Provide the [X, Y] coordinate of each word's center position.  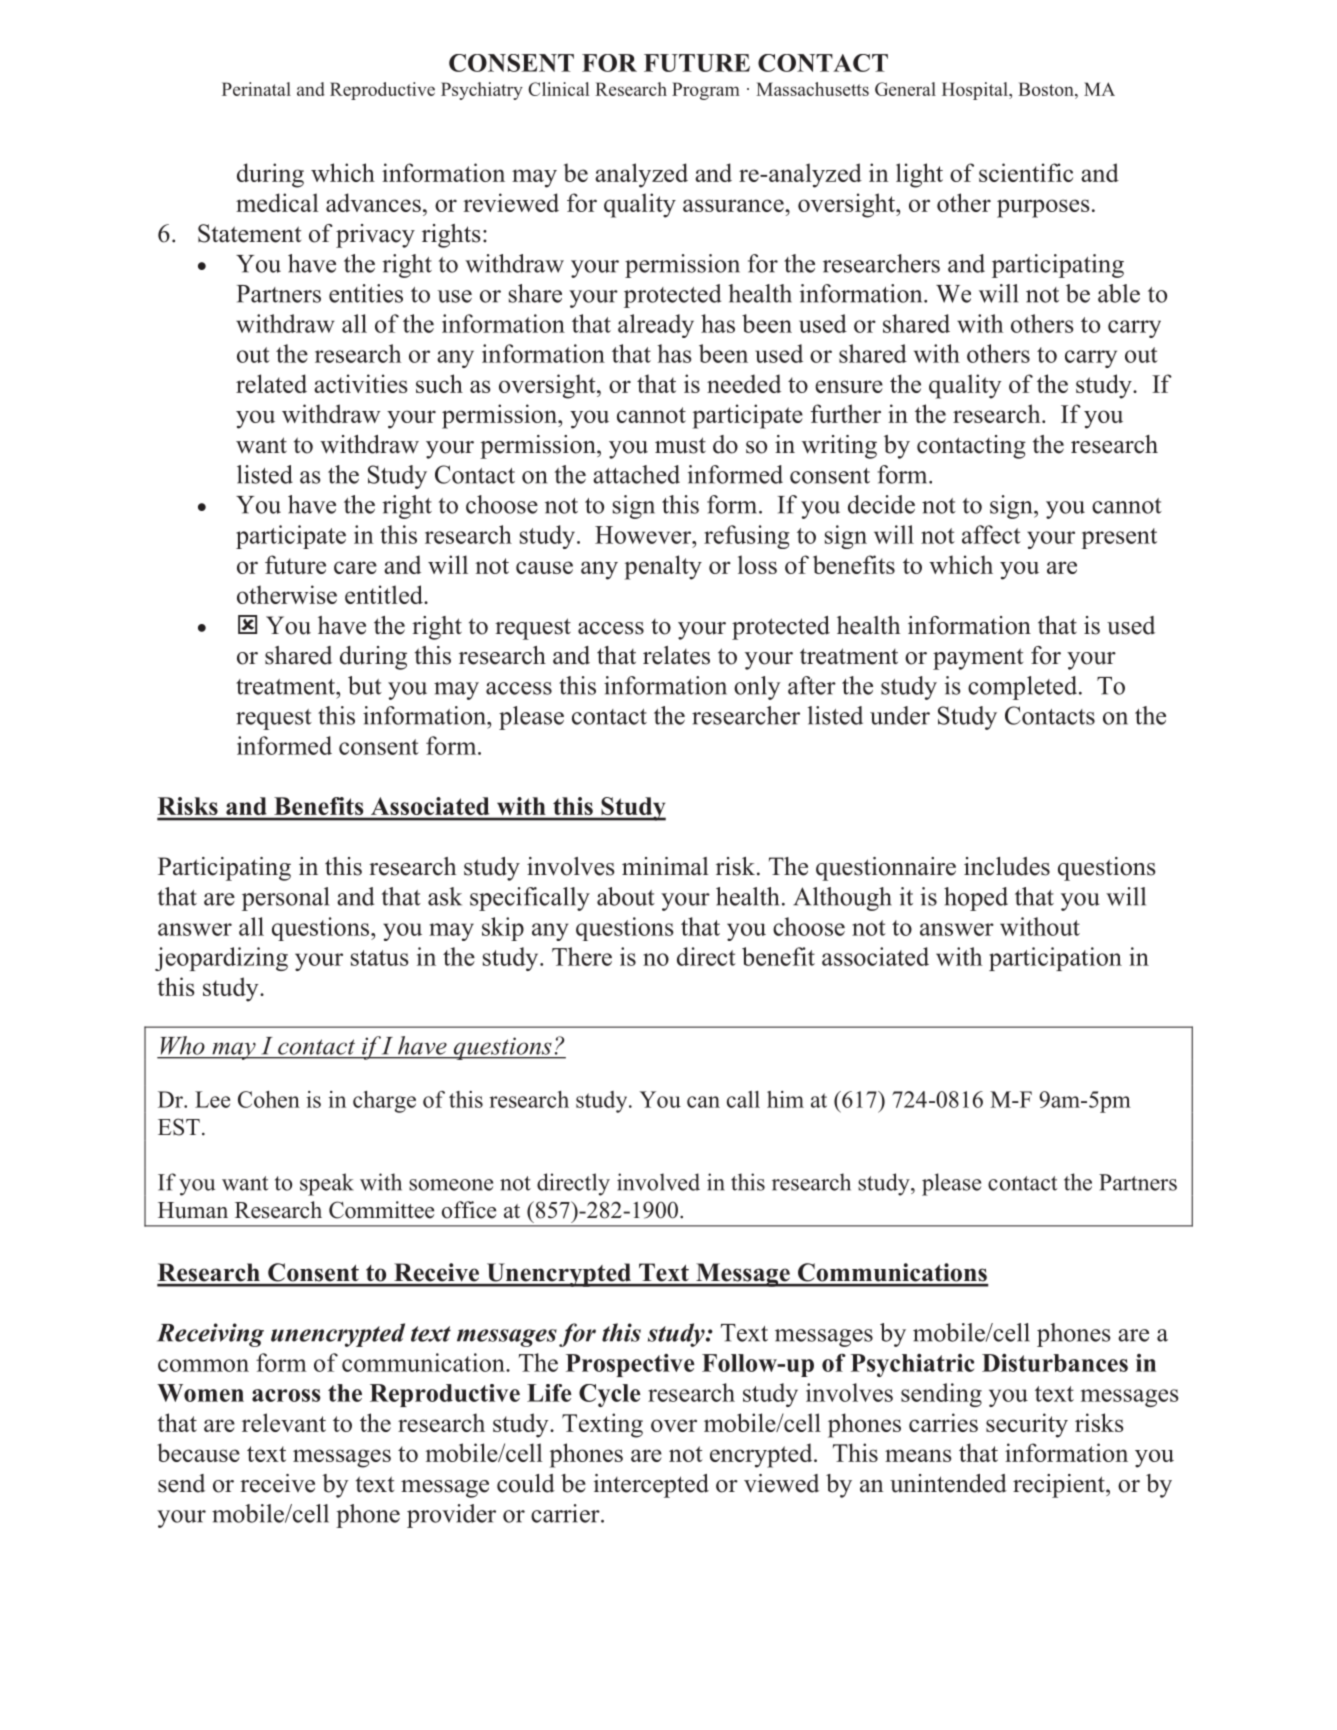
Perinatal [256, 89]
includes [1007, 866]
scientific [1026, 172]
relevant [284, 1422]
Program [706, 91]
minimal [665, 866]
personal [285, 899]
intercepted [651, 1486]
